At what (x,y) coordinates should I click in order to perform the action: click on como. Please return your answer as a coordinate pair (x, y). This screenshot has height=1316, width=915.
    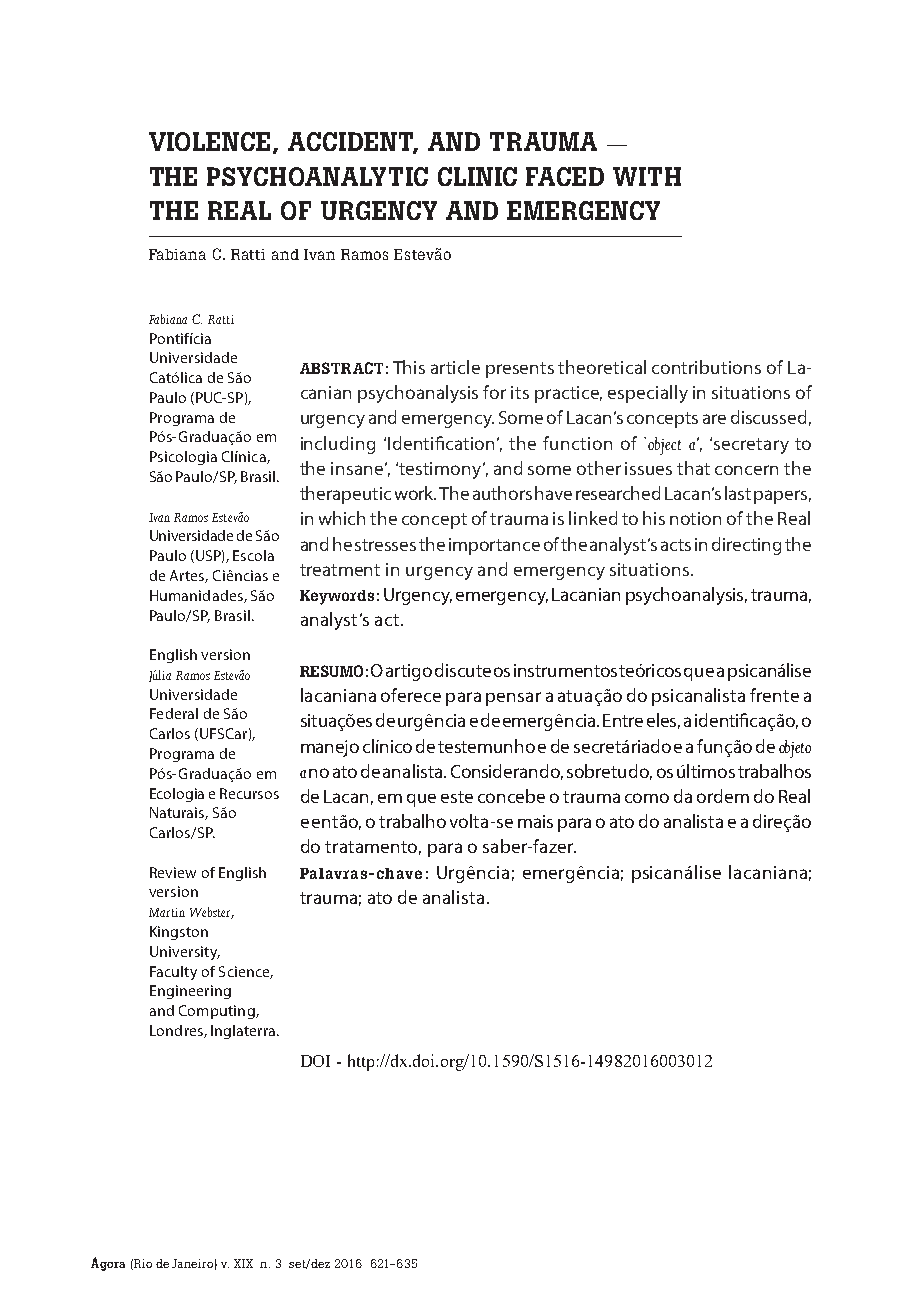
    Looking at the image, I should click on (647, 798).
